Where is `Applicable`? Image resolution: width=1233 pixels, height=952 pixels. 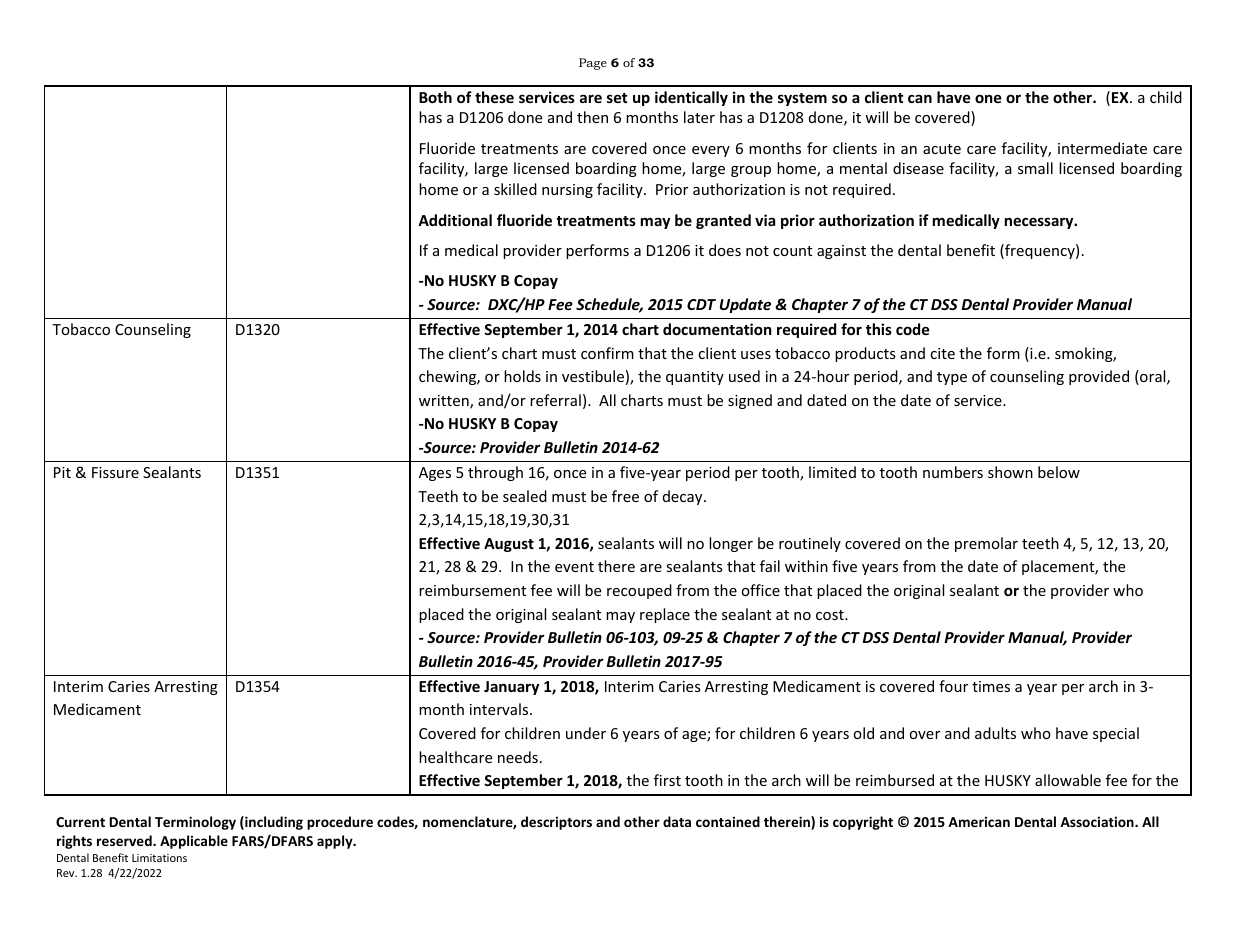
Applicable is located at coordinates (194, 842).
